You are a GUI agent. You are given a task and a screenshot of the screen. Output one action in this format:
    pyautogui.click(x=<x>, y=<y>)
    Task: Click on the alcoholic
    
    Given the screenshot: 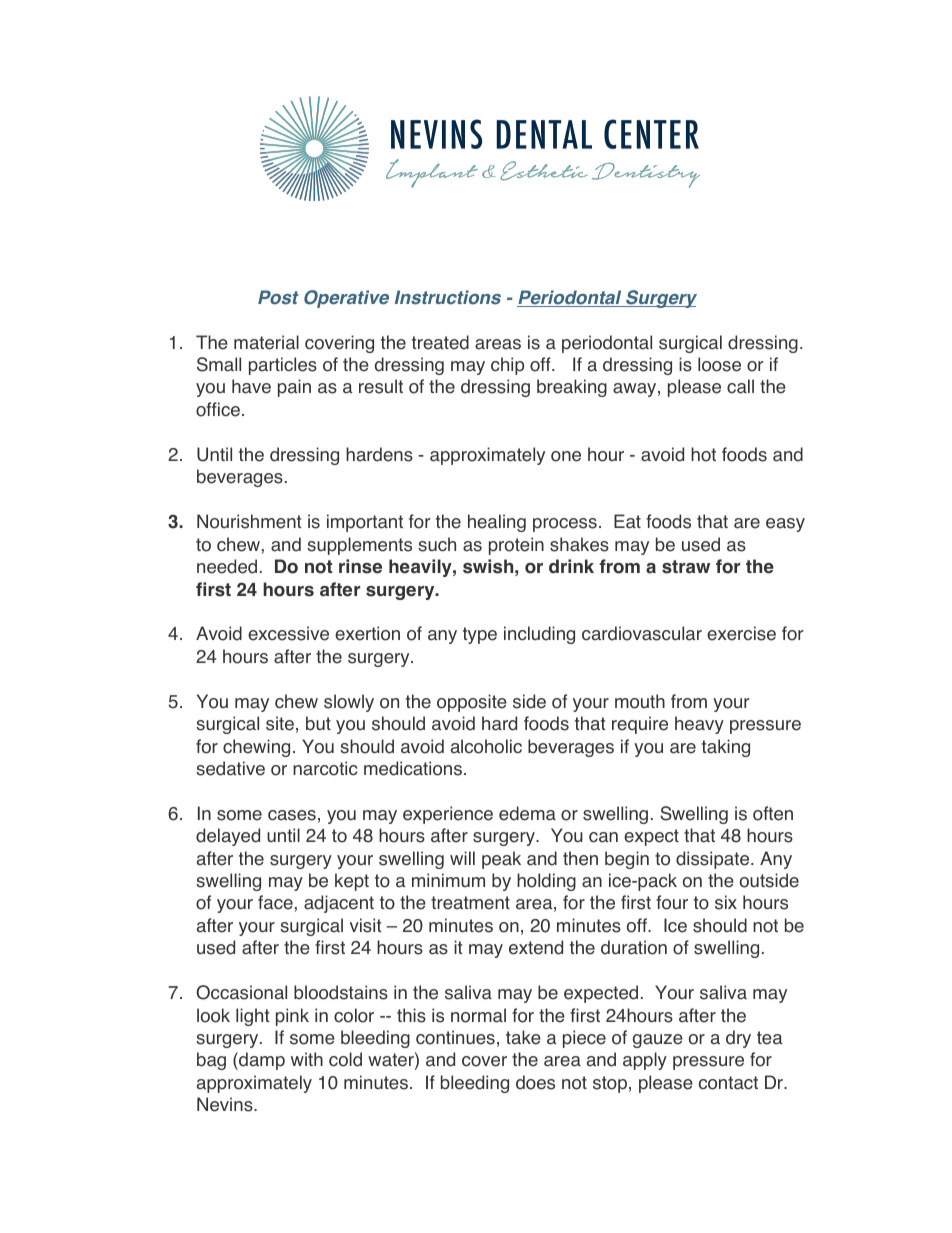 What is the action you would take?
    pyautogui.click(x=486, y=746)
